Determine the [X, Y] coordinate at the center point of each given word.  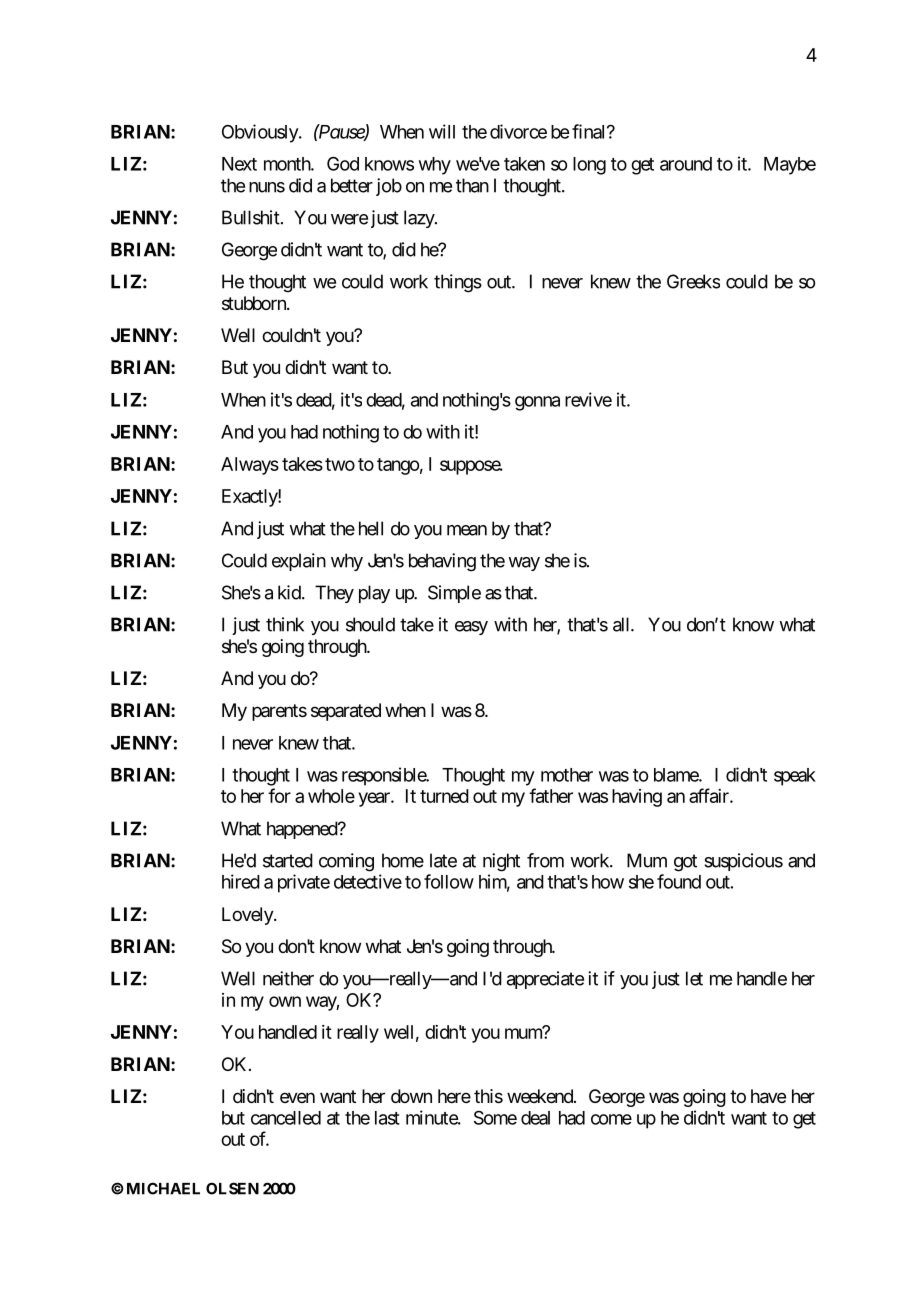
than [472, 185]
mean [467, 530]
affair [710, 795]
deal [535, 1118]
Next [239, 164]
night [501, 862]
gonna [537, 403]
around [686, 164]
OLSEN [232, 1188]
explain [299, 562]
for [279, 795]
